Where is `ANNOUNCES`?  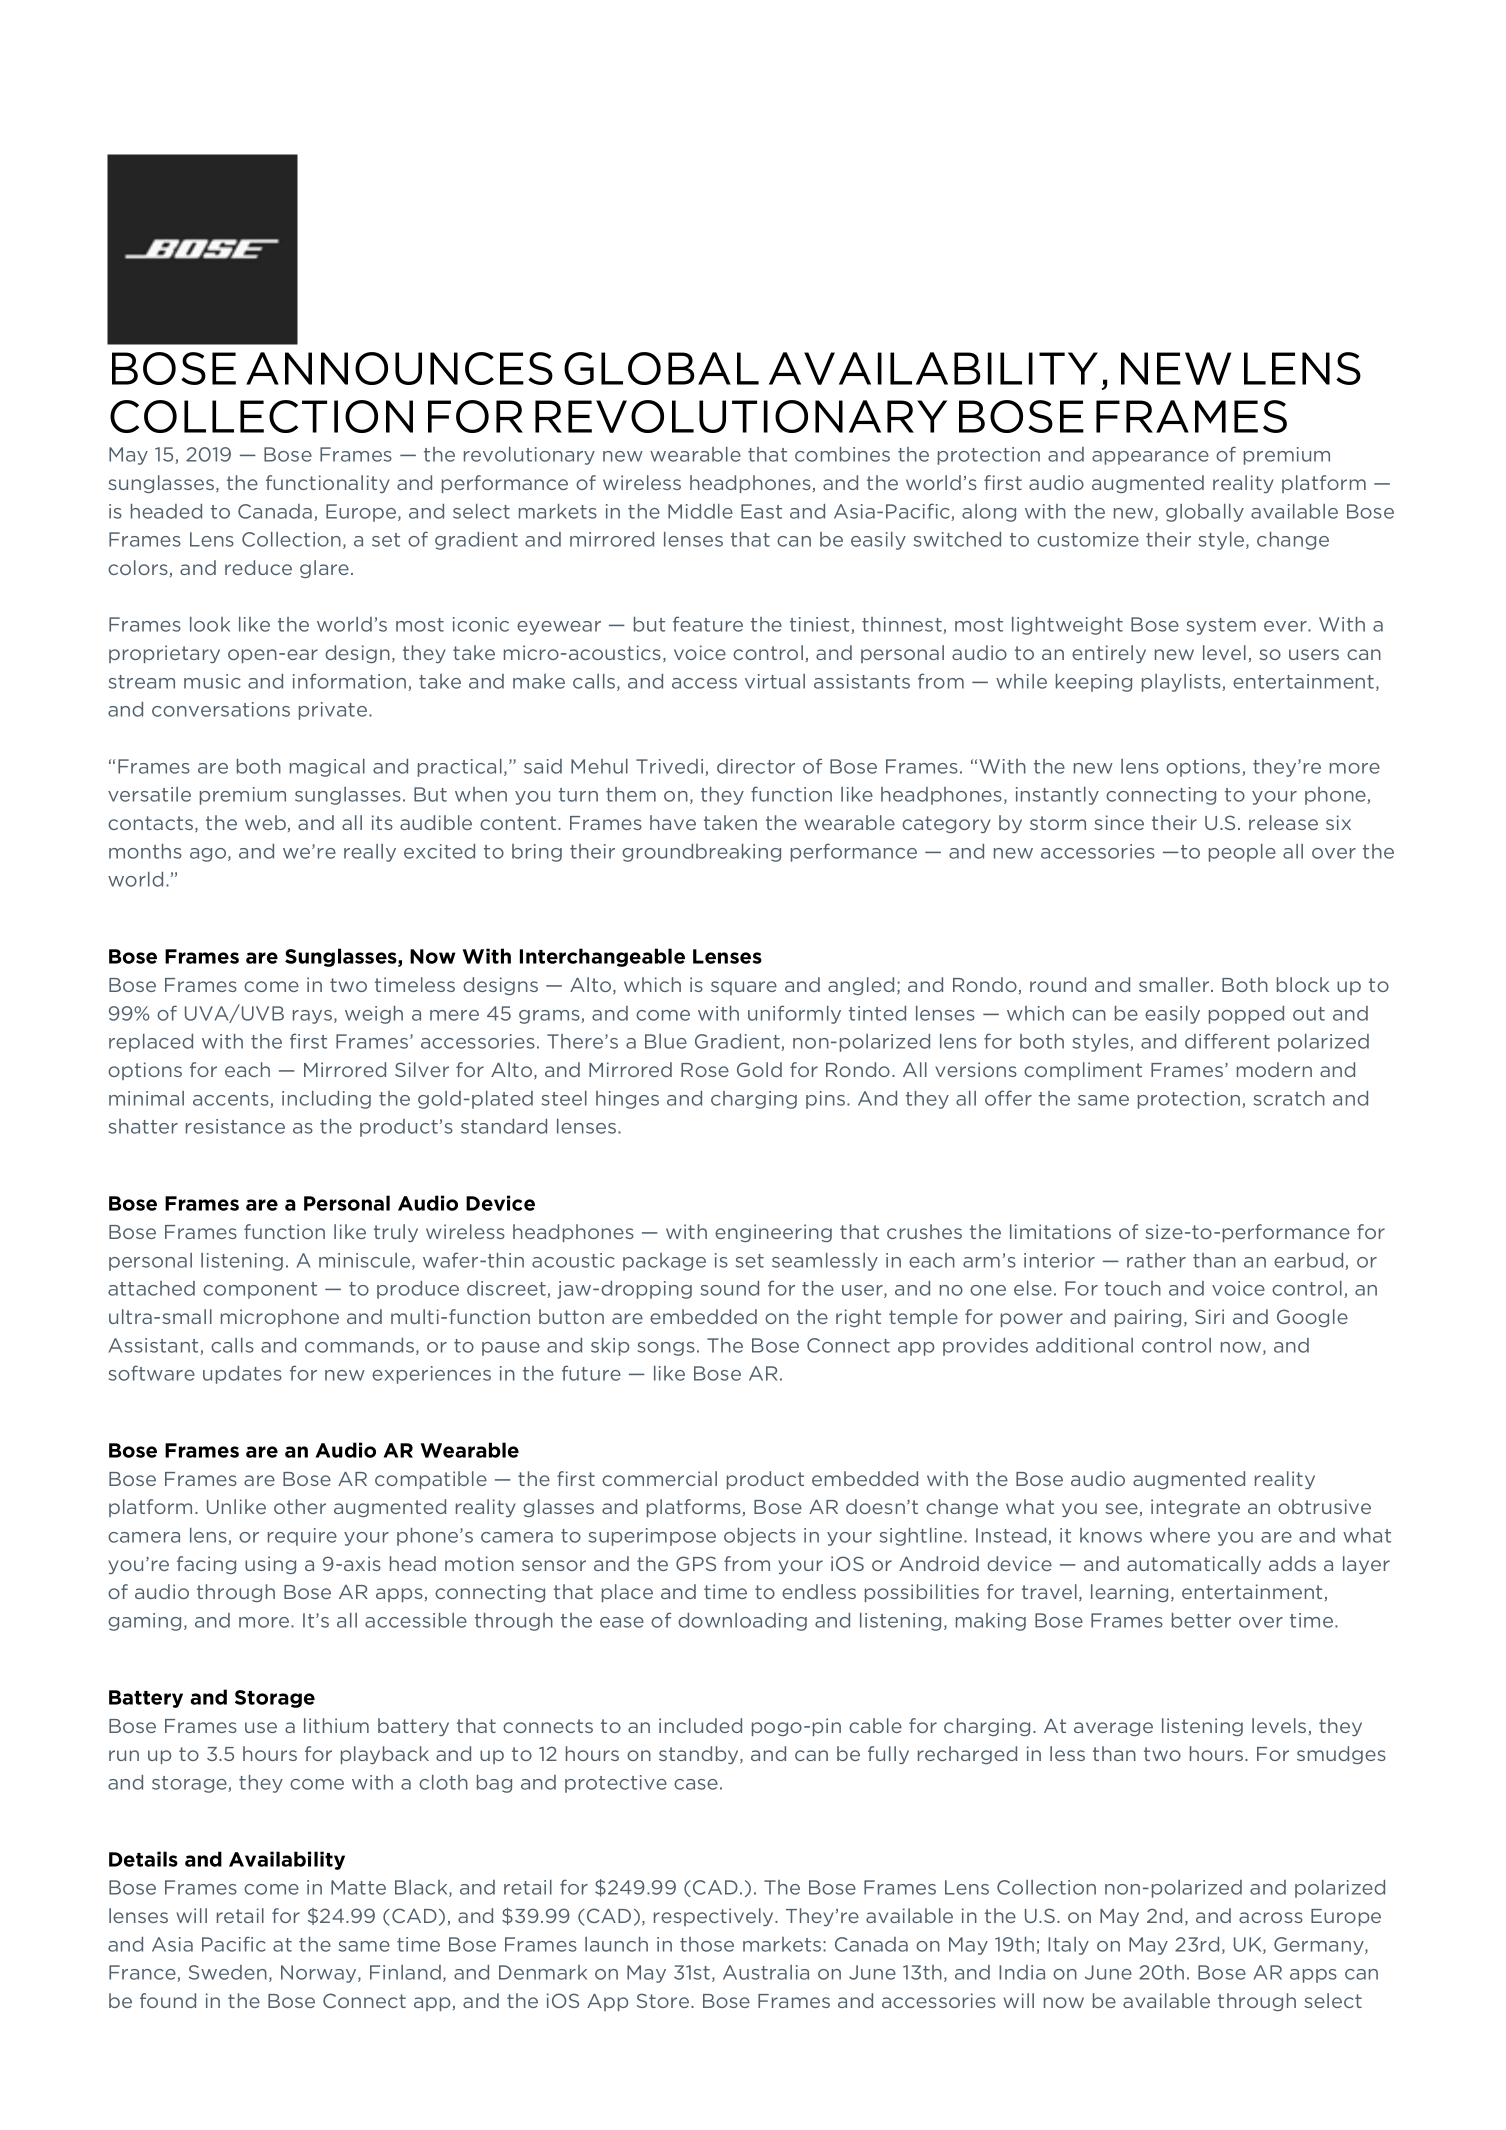 ANNOUNCES is located at coordinates (399, 368).
